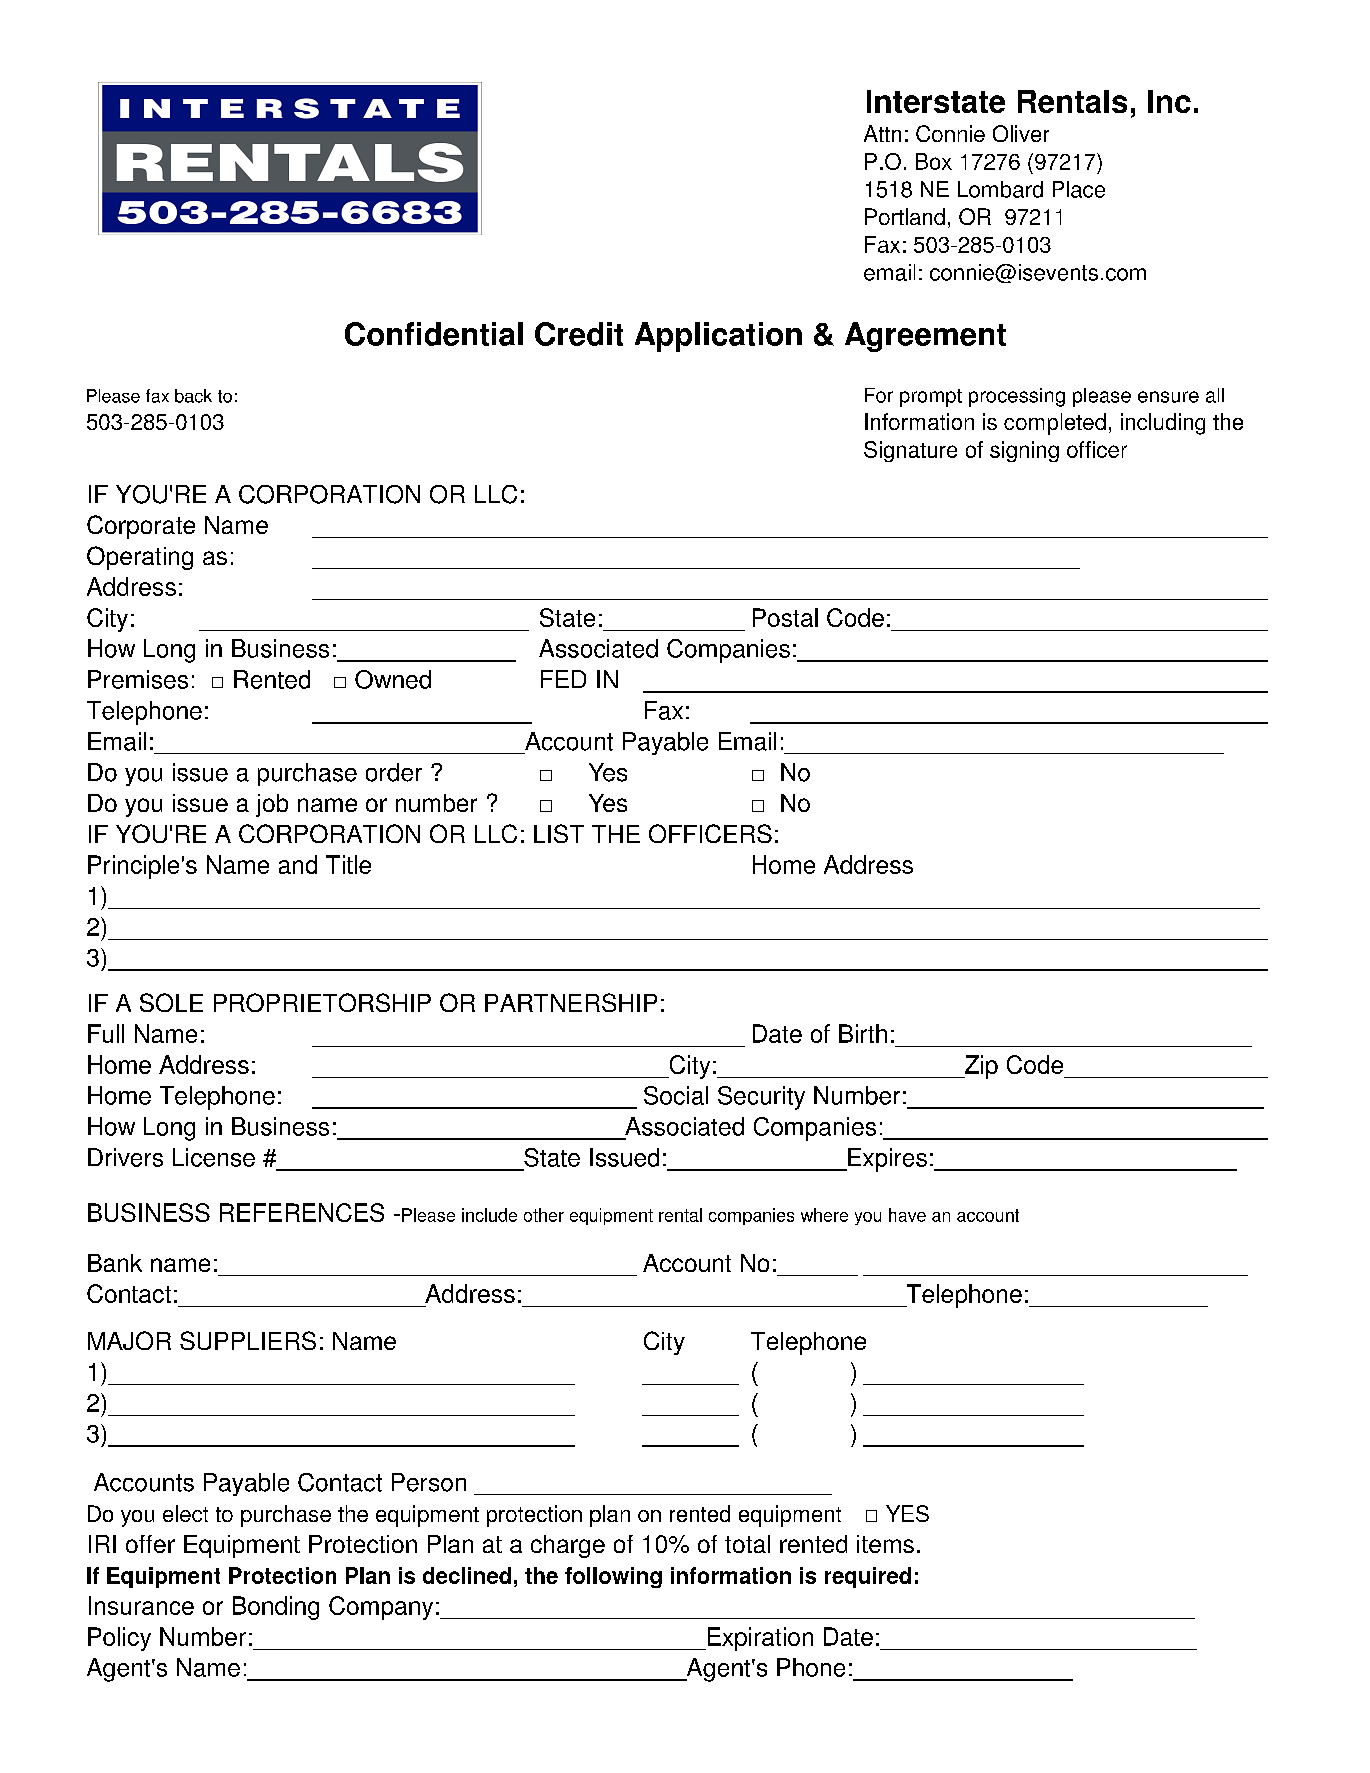 This document has width=1370, height=1773. Describe the element at coordinates (882, 133) in the document. I see `Attn` at that location.
